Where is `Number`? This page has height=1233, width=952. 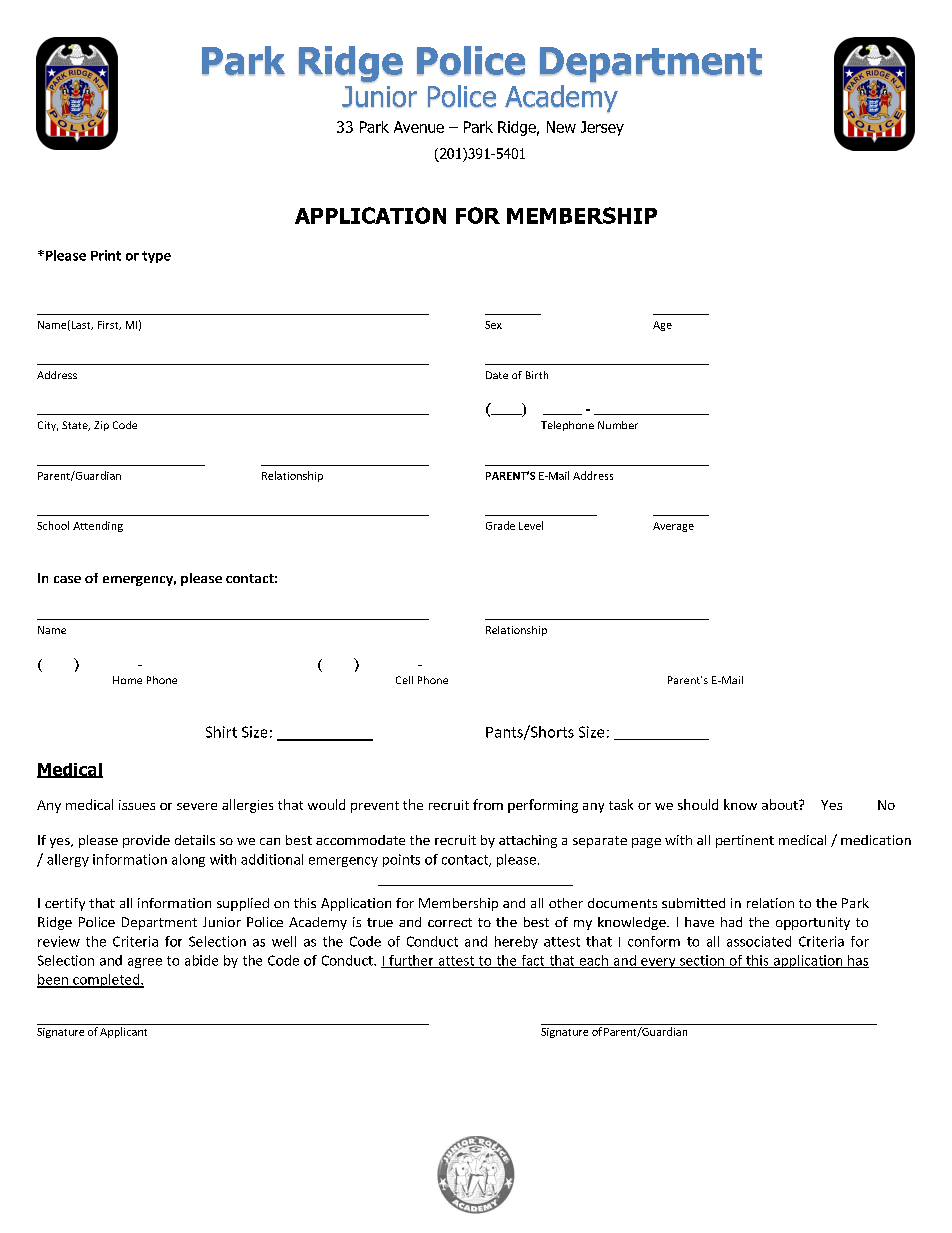
Number is located at coordinates (618, 425).
